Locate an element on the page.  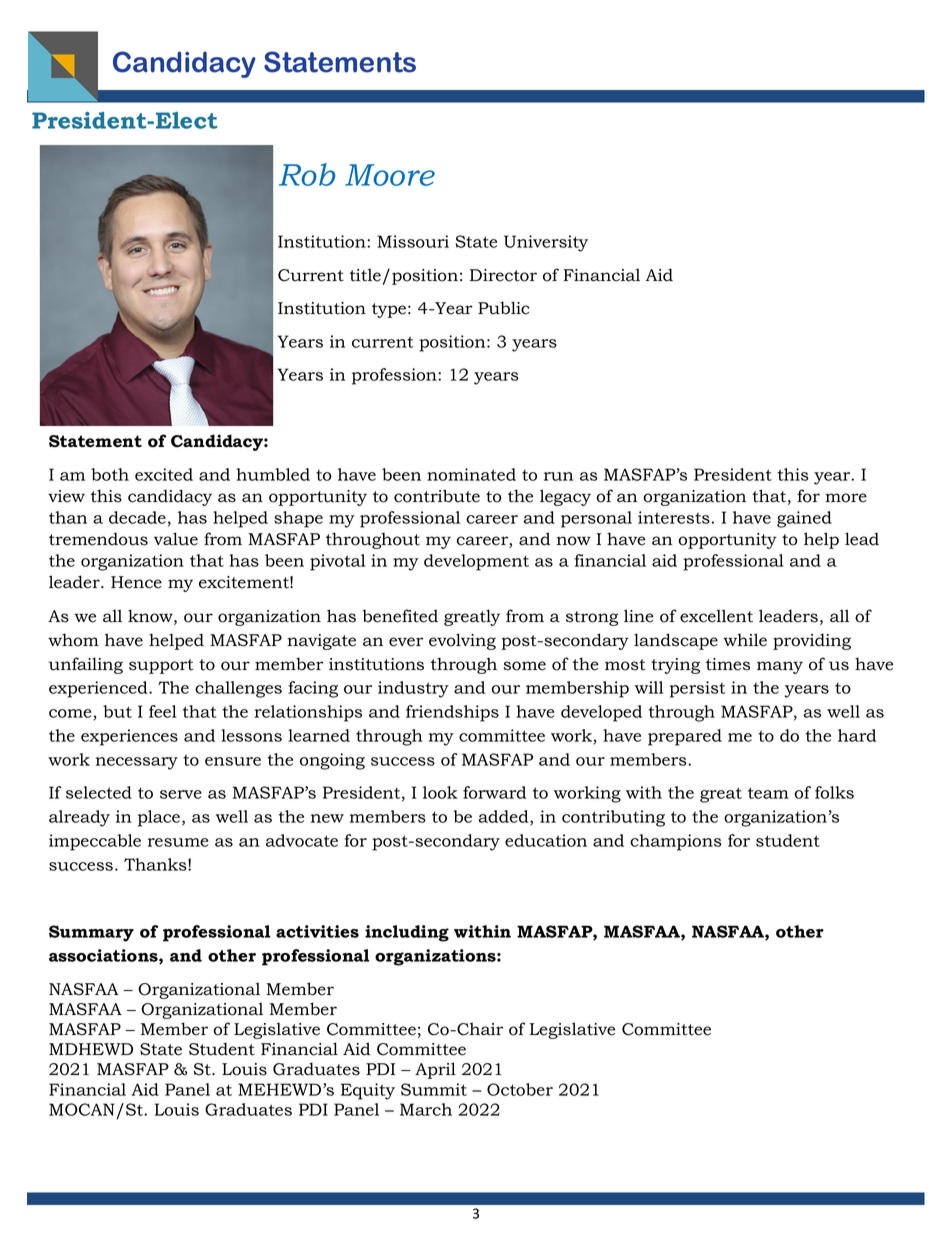
champions is located at coordinates (676, 842).
